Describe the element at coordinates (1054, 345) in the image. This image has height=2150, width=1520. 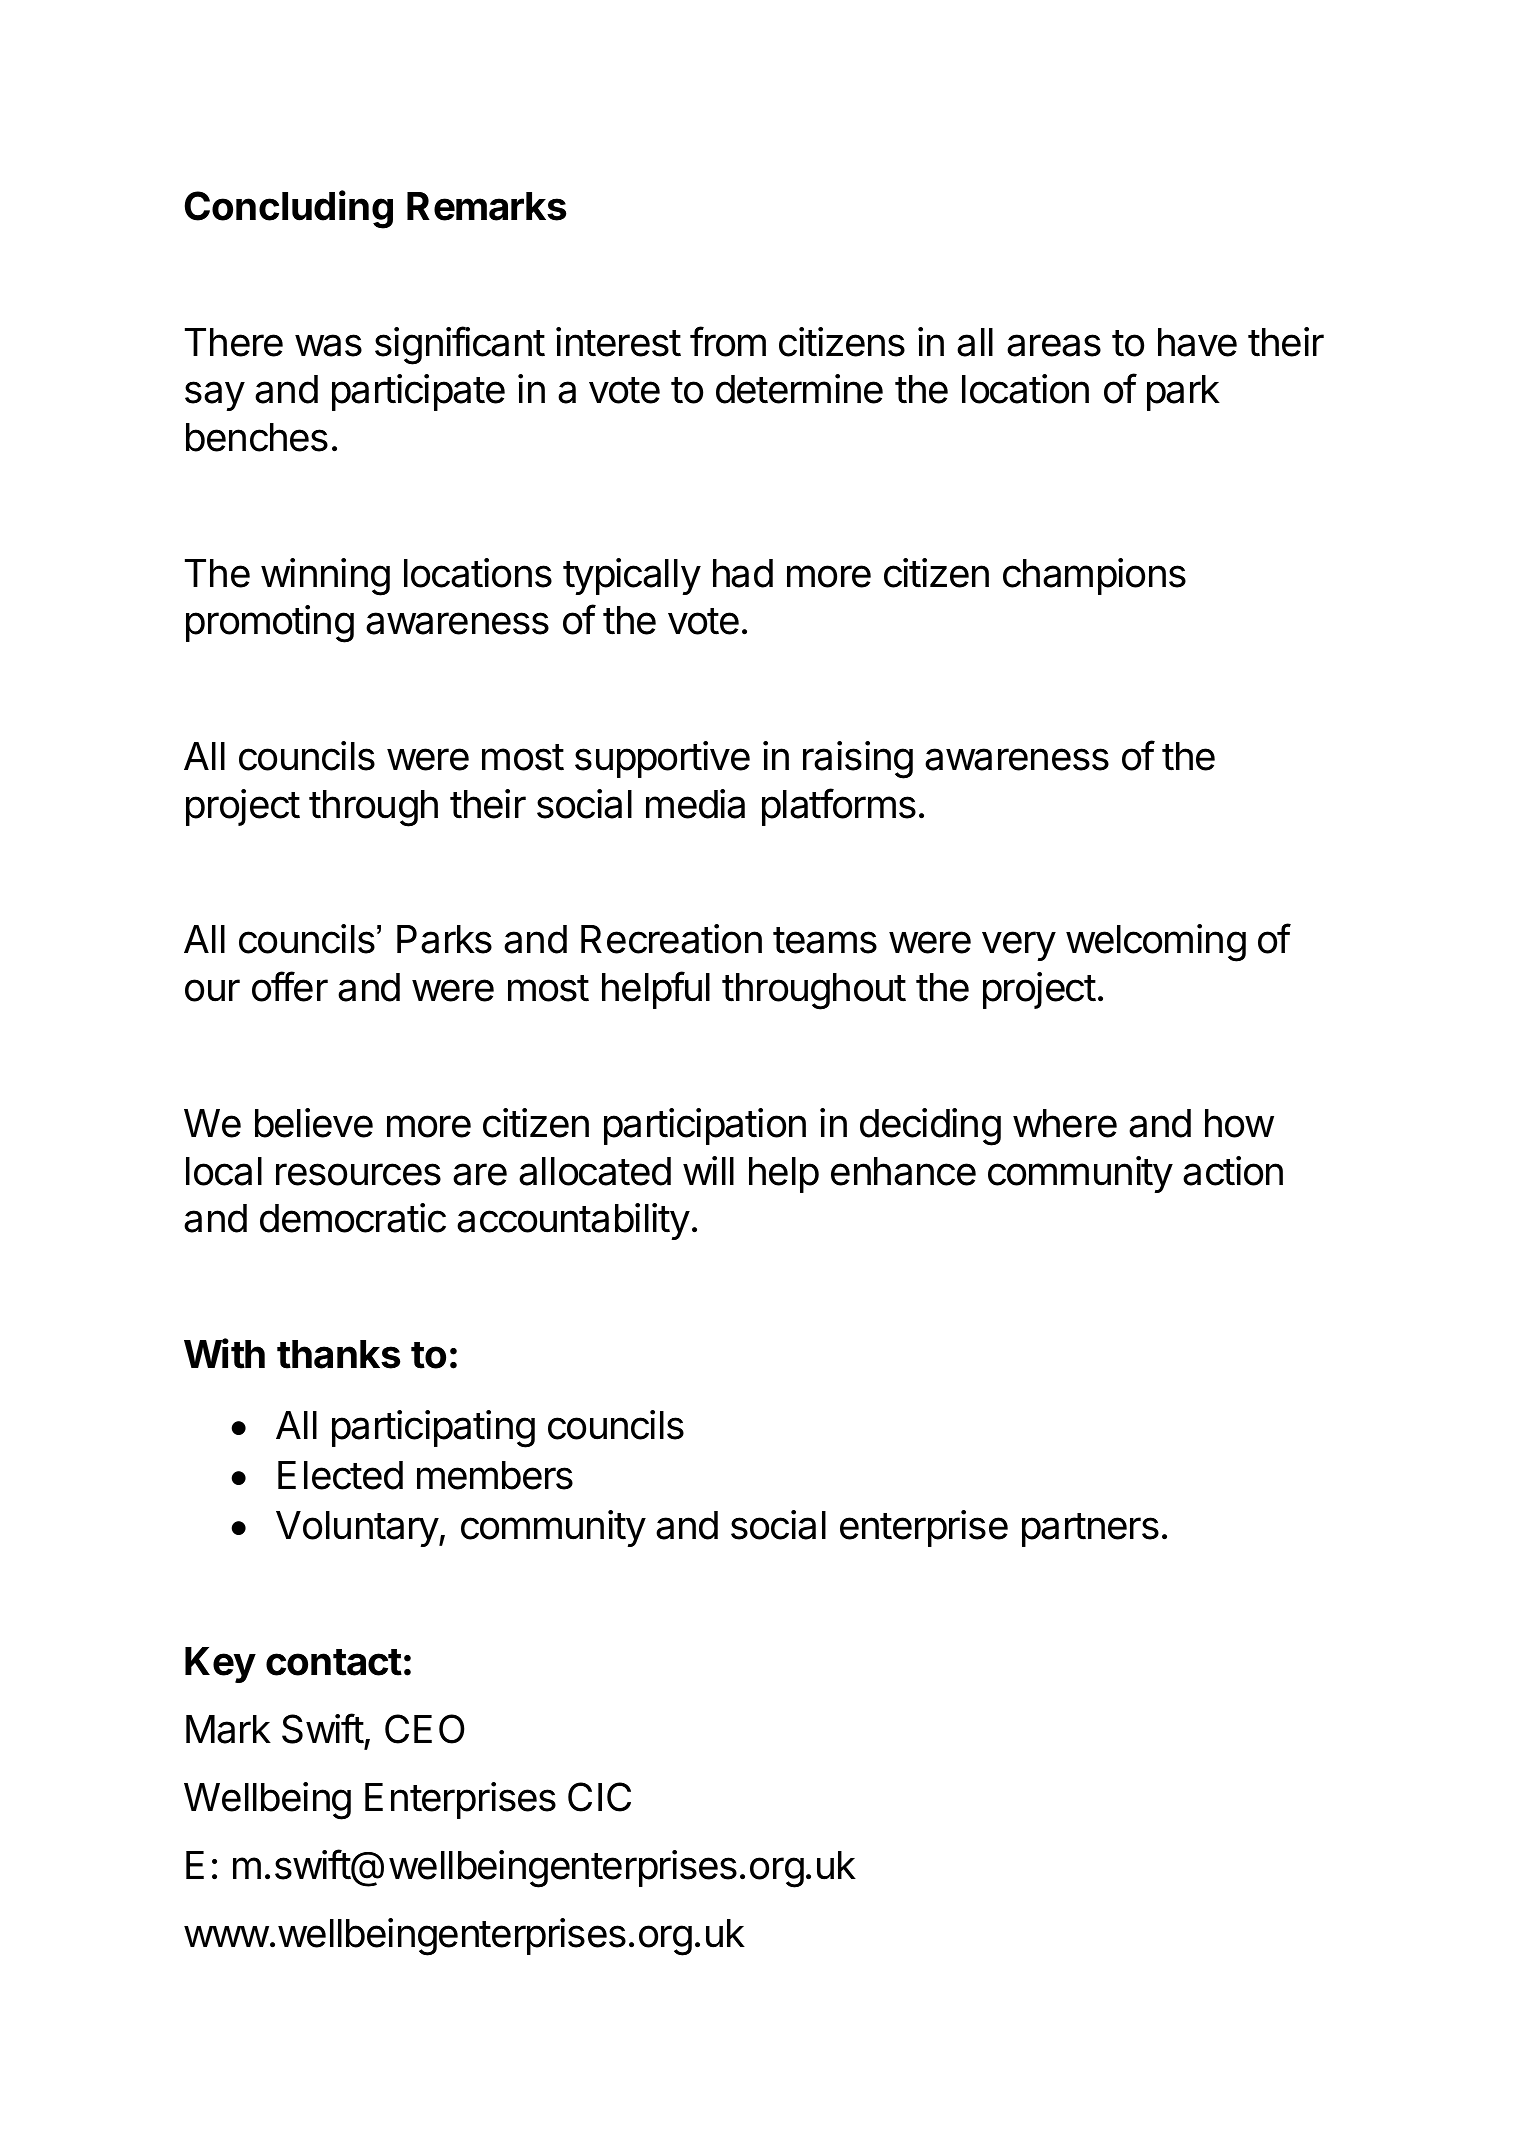
I see `areas` at that location.
